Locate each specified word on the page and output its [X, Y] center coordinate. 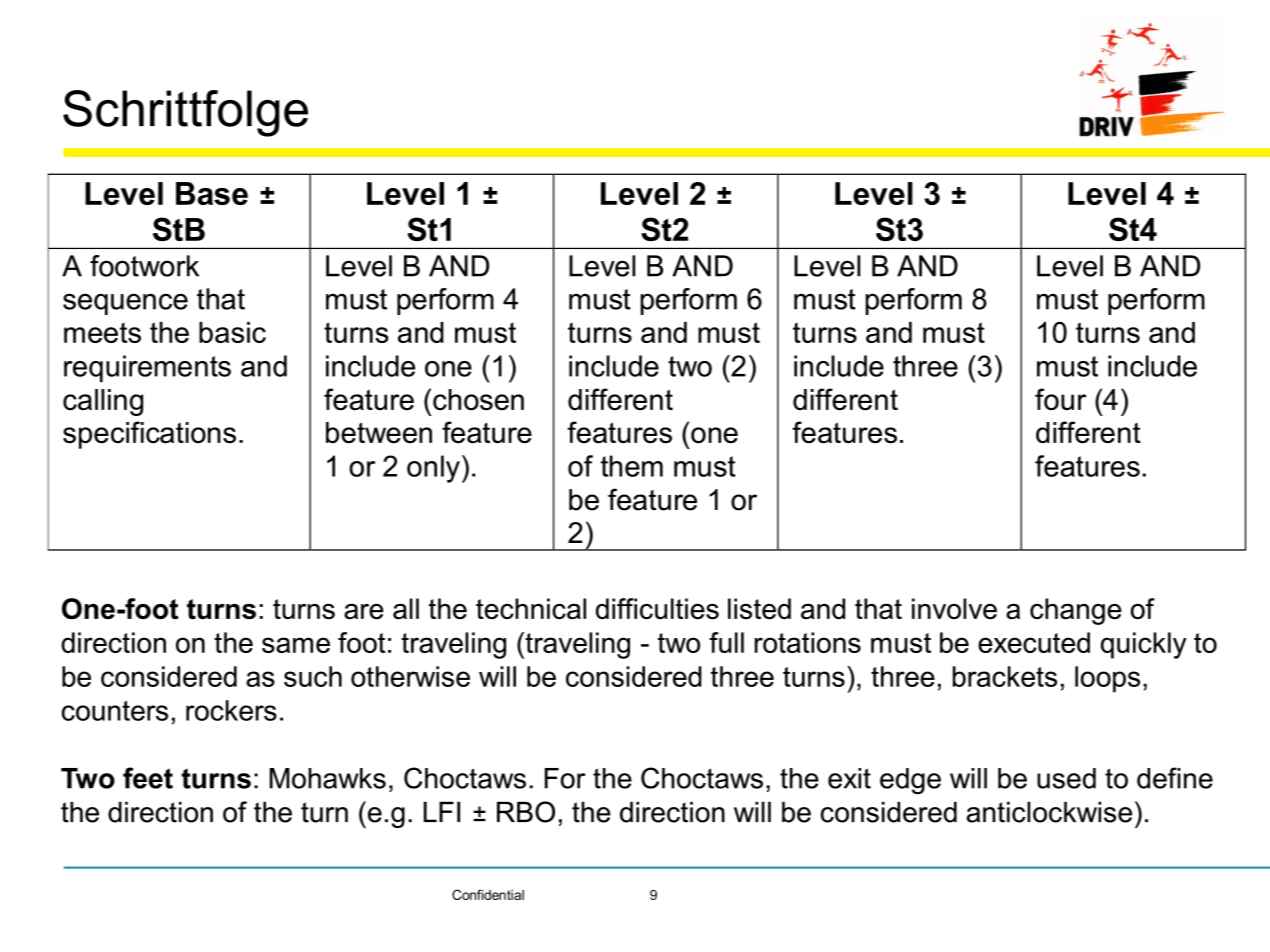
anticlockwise [1049, 812]
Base [212, 193]
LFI [442, 811]
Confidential [488, 894]
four [1061, 399]
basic [232, 332]
